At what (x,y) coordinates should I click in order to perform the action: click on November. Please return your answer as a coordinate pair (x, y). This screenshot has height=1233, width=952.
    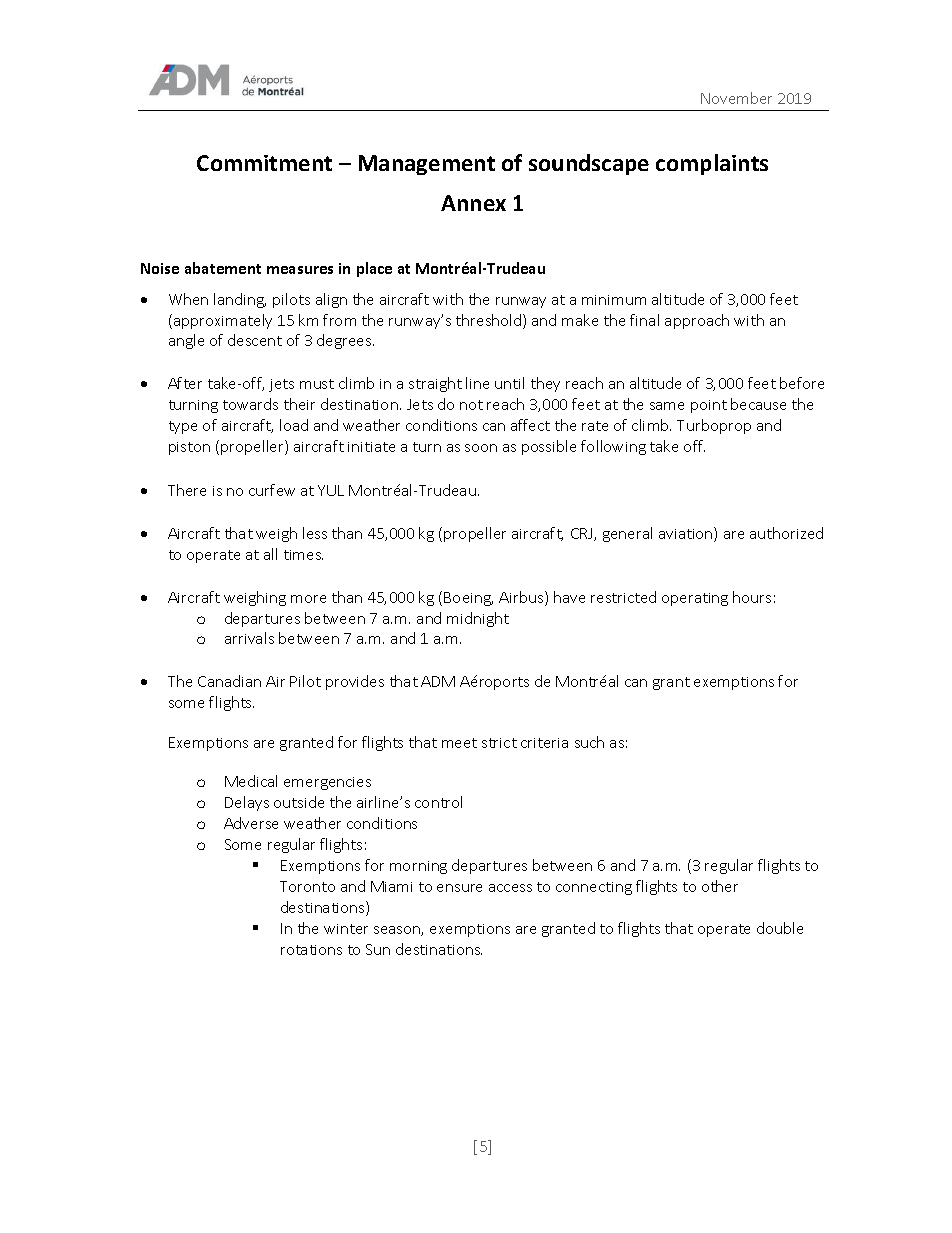
    Looking at the image, I should click on (736, 98).
